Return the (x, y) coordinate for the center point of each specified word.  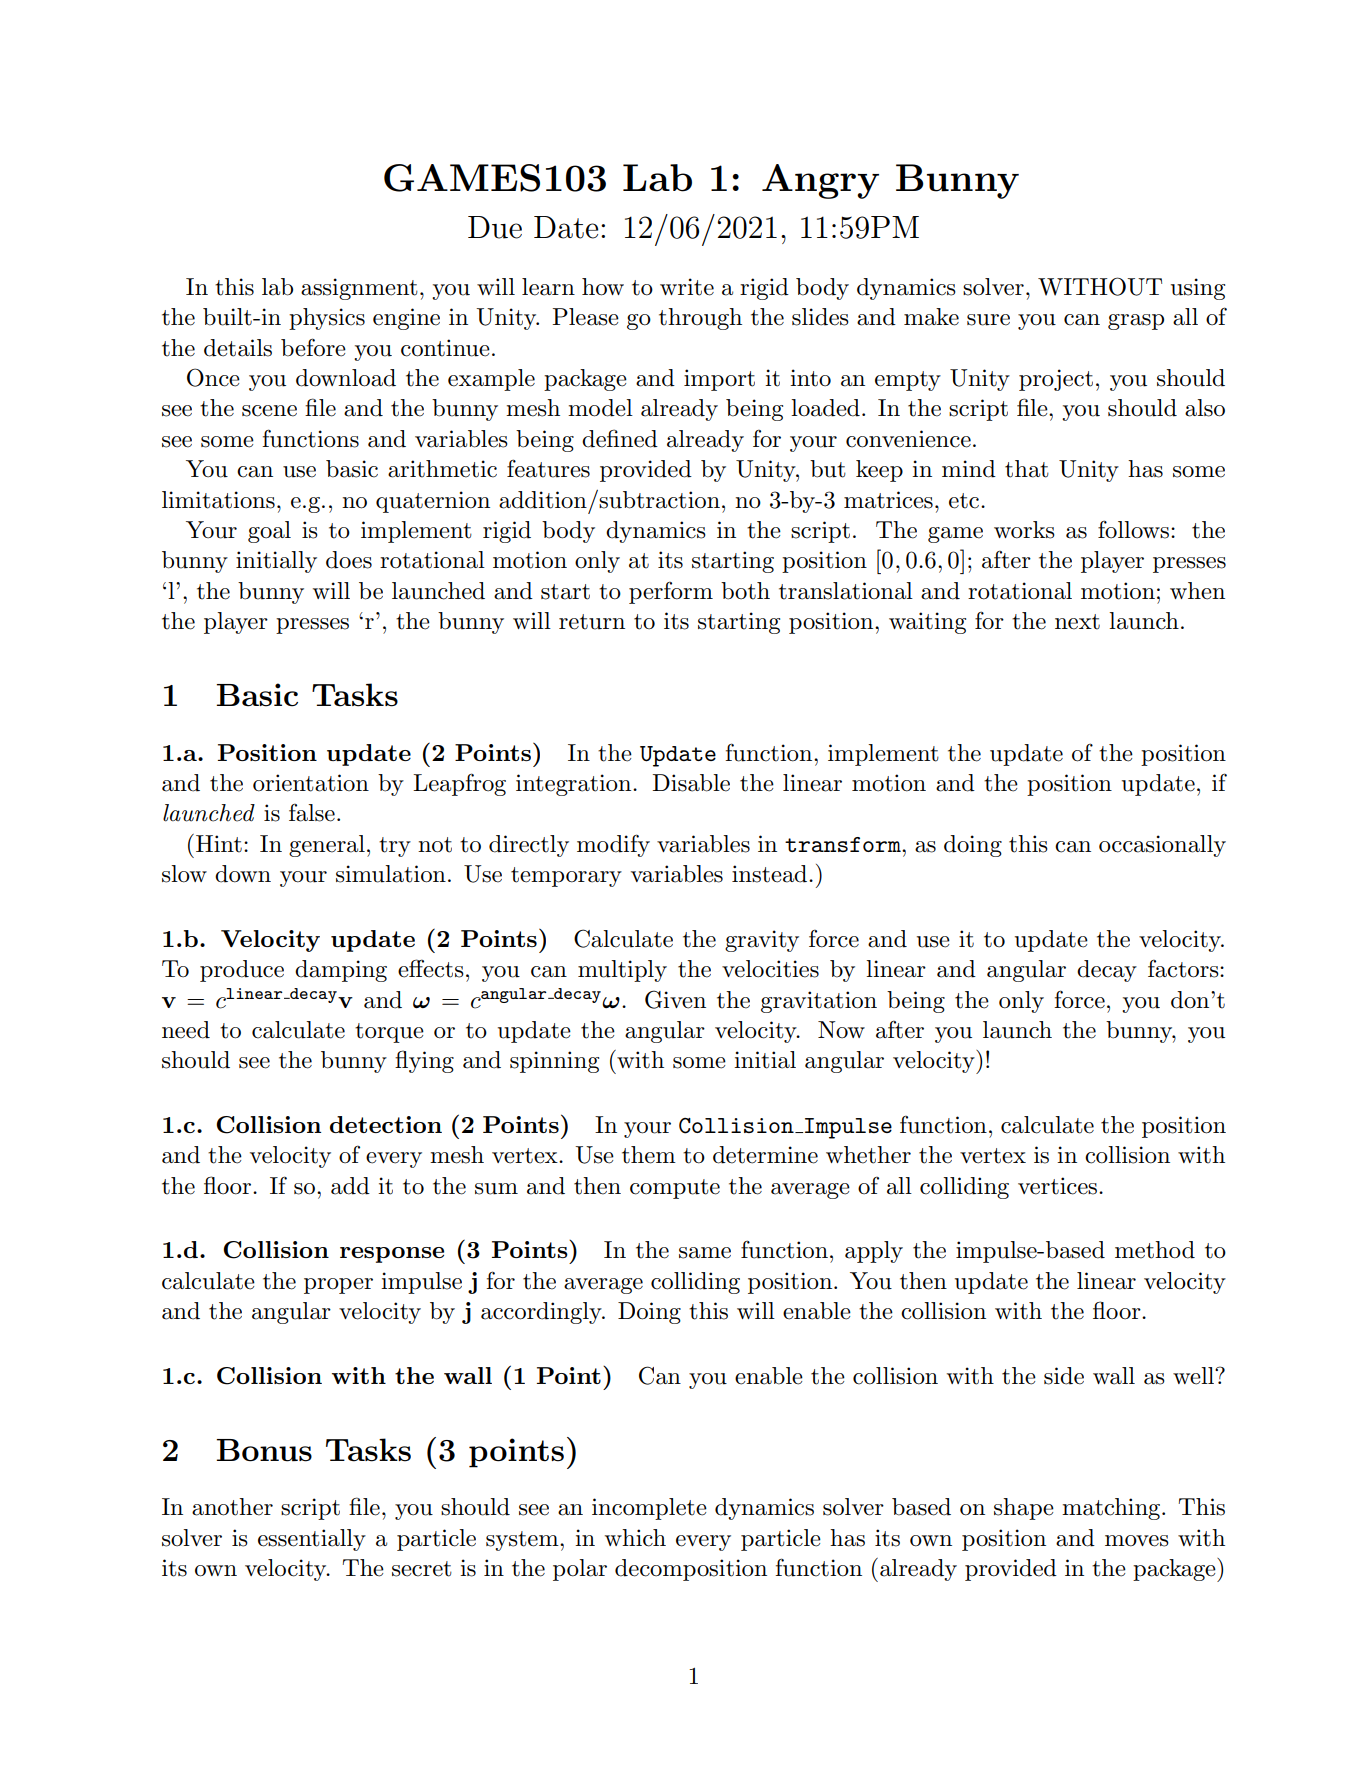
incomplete (649, 1509)
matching (1112, 1509)
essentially (312, 1540)
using (1198, 289)
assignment (359, 289)
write (687, 287)
